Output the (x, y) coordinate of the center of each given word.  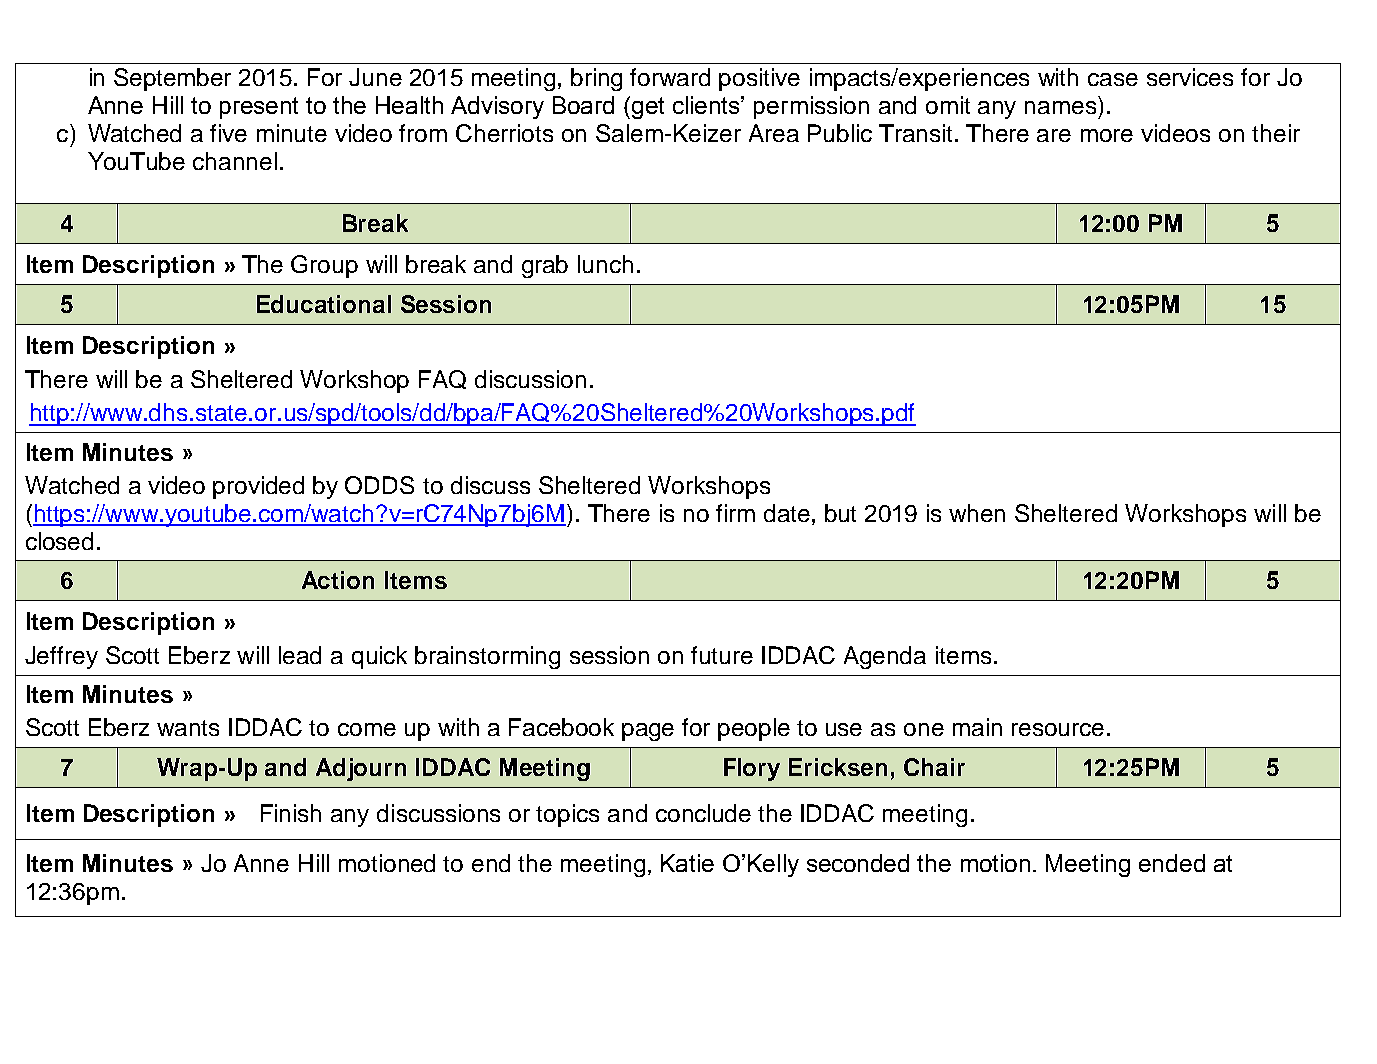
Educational (324, 304)
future (722, 655)
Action (338, 580)
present (259, 108)
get (648, 108)
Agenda (885, 657)
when (977, 513)
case (1113, 79)
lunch (605, 264)
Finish (291, 813)
